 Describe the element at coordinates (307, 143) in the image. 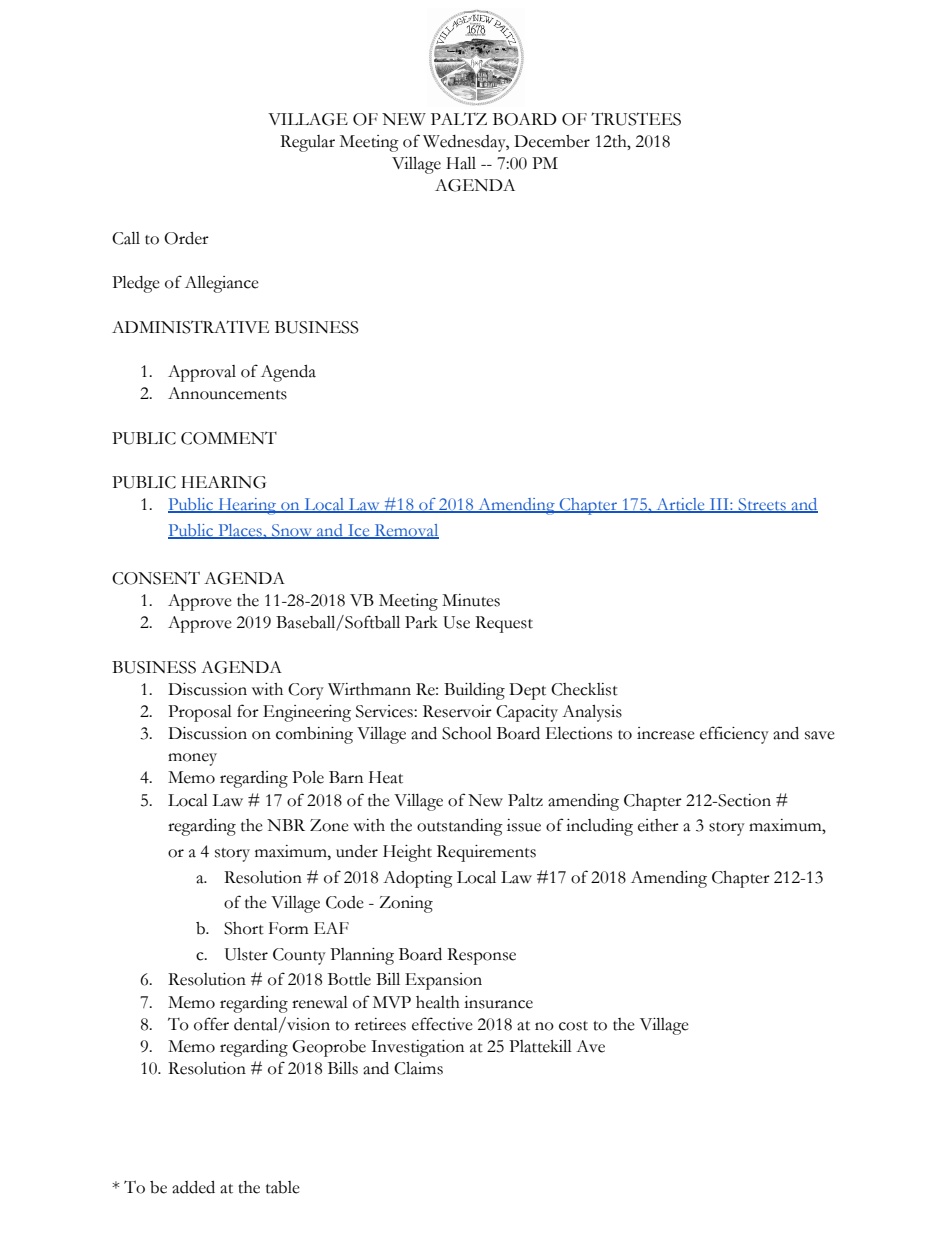

I see `Regular` at that location.
